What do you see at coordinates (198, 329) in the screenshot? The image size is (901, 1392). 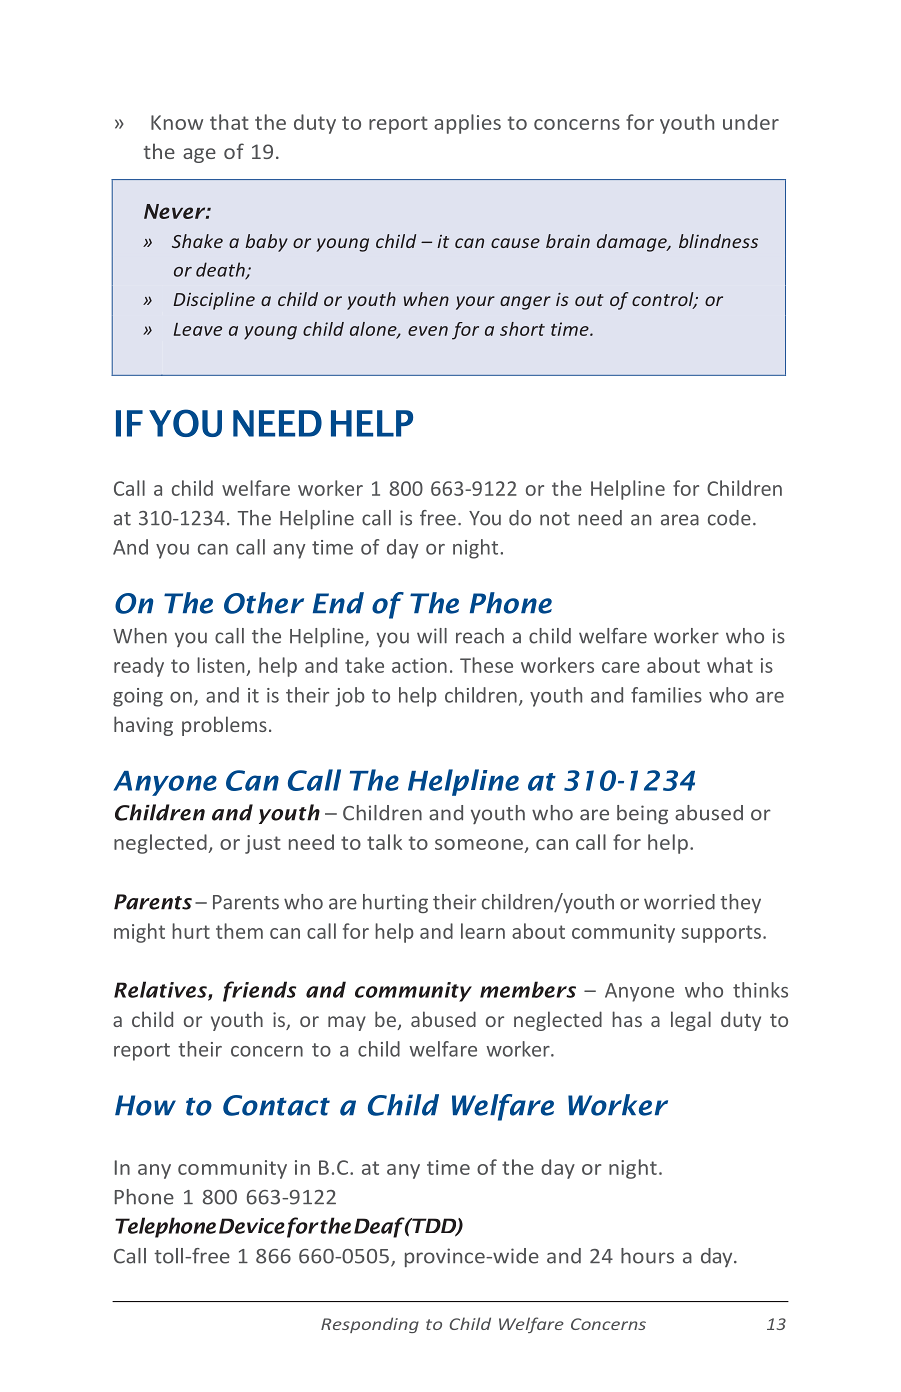 I see `Leave` at bounding box center [198, 329].
